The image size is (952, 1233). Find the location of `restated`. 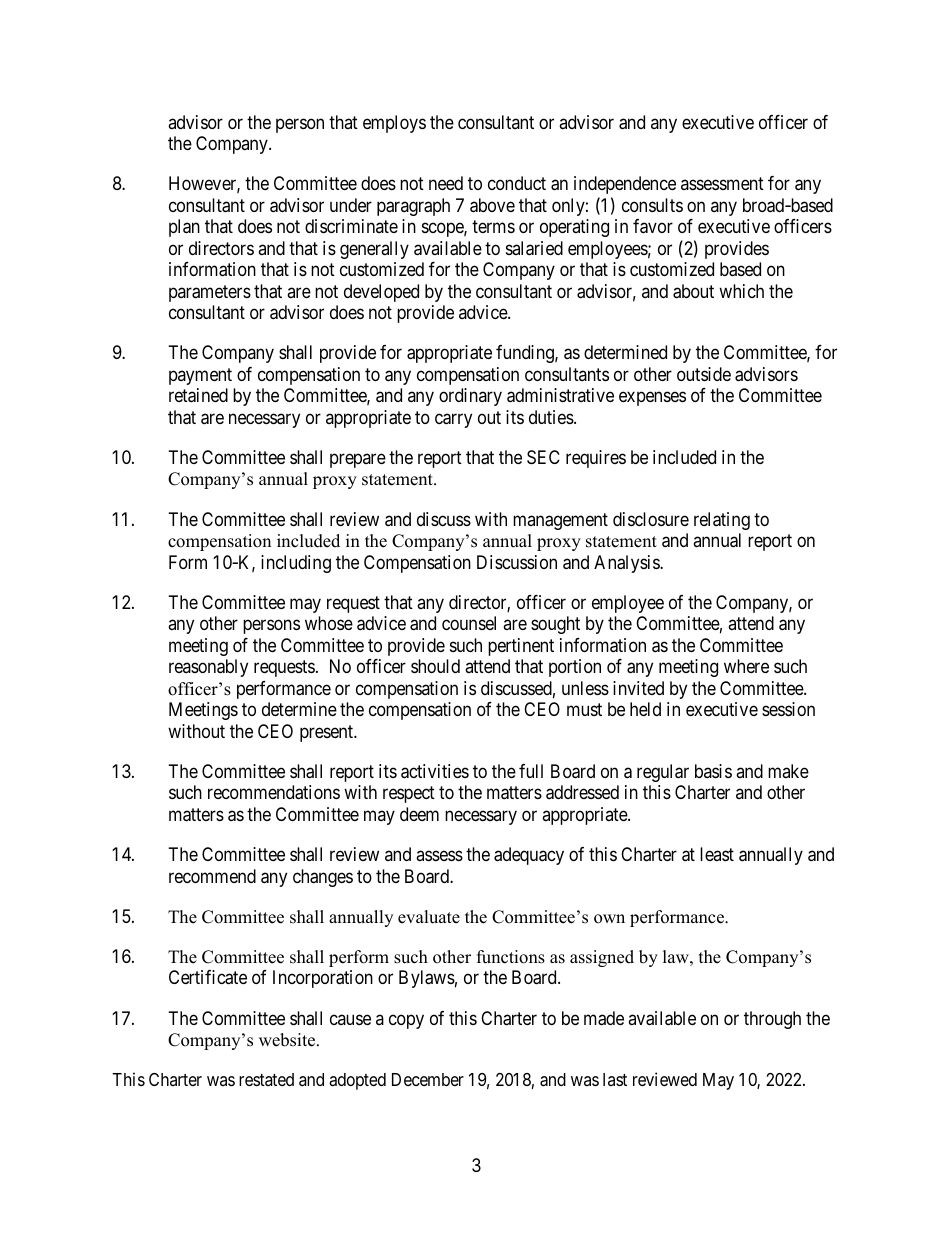

restated is located at coordinates (266, 1079).
